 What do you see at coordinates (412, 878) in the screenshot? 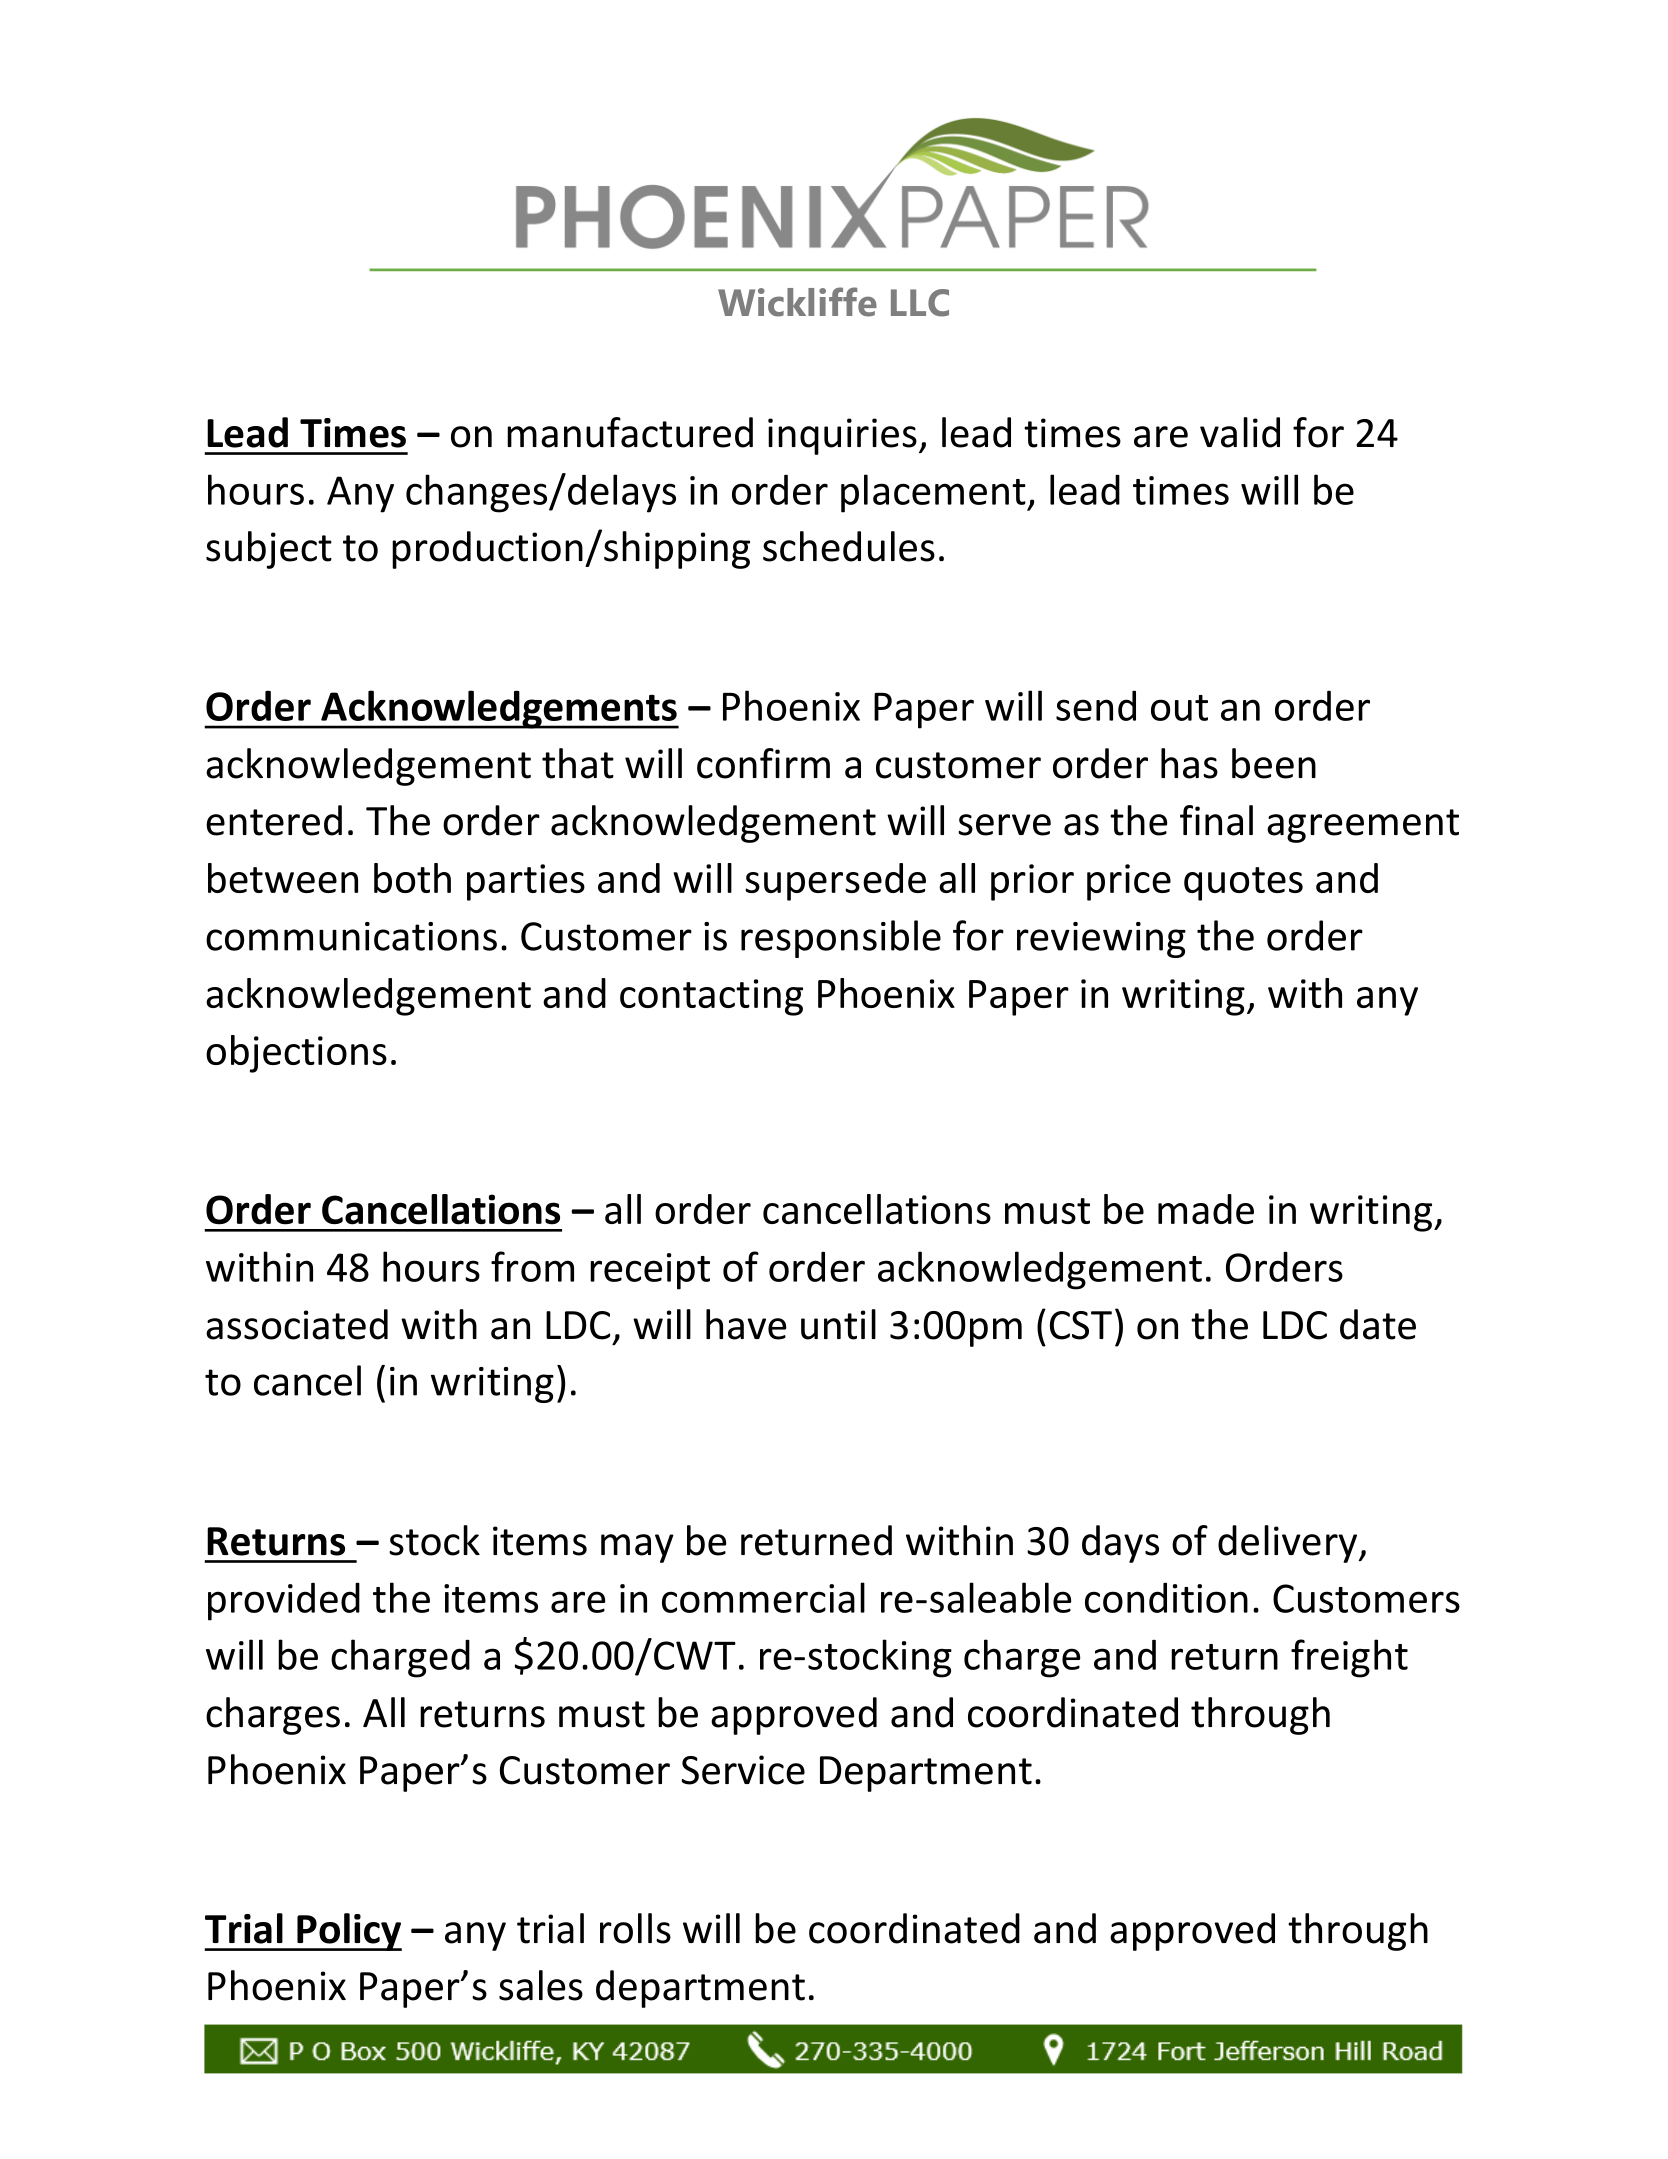
I see `both` at bounding box center [412, 878].
